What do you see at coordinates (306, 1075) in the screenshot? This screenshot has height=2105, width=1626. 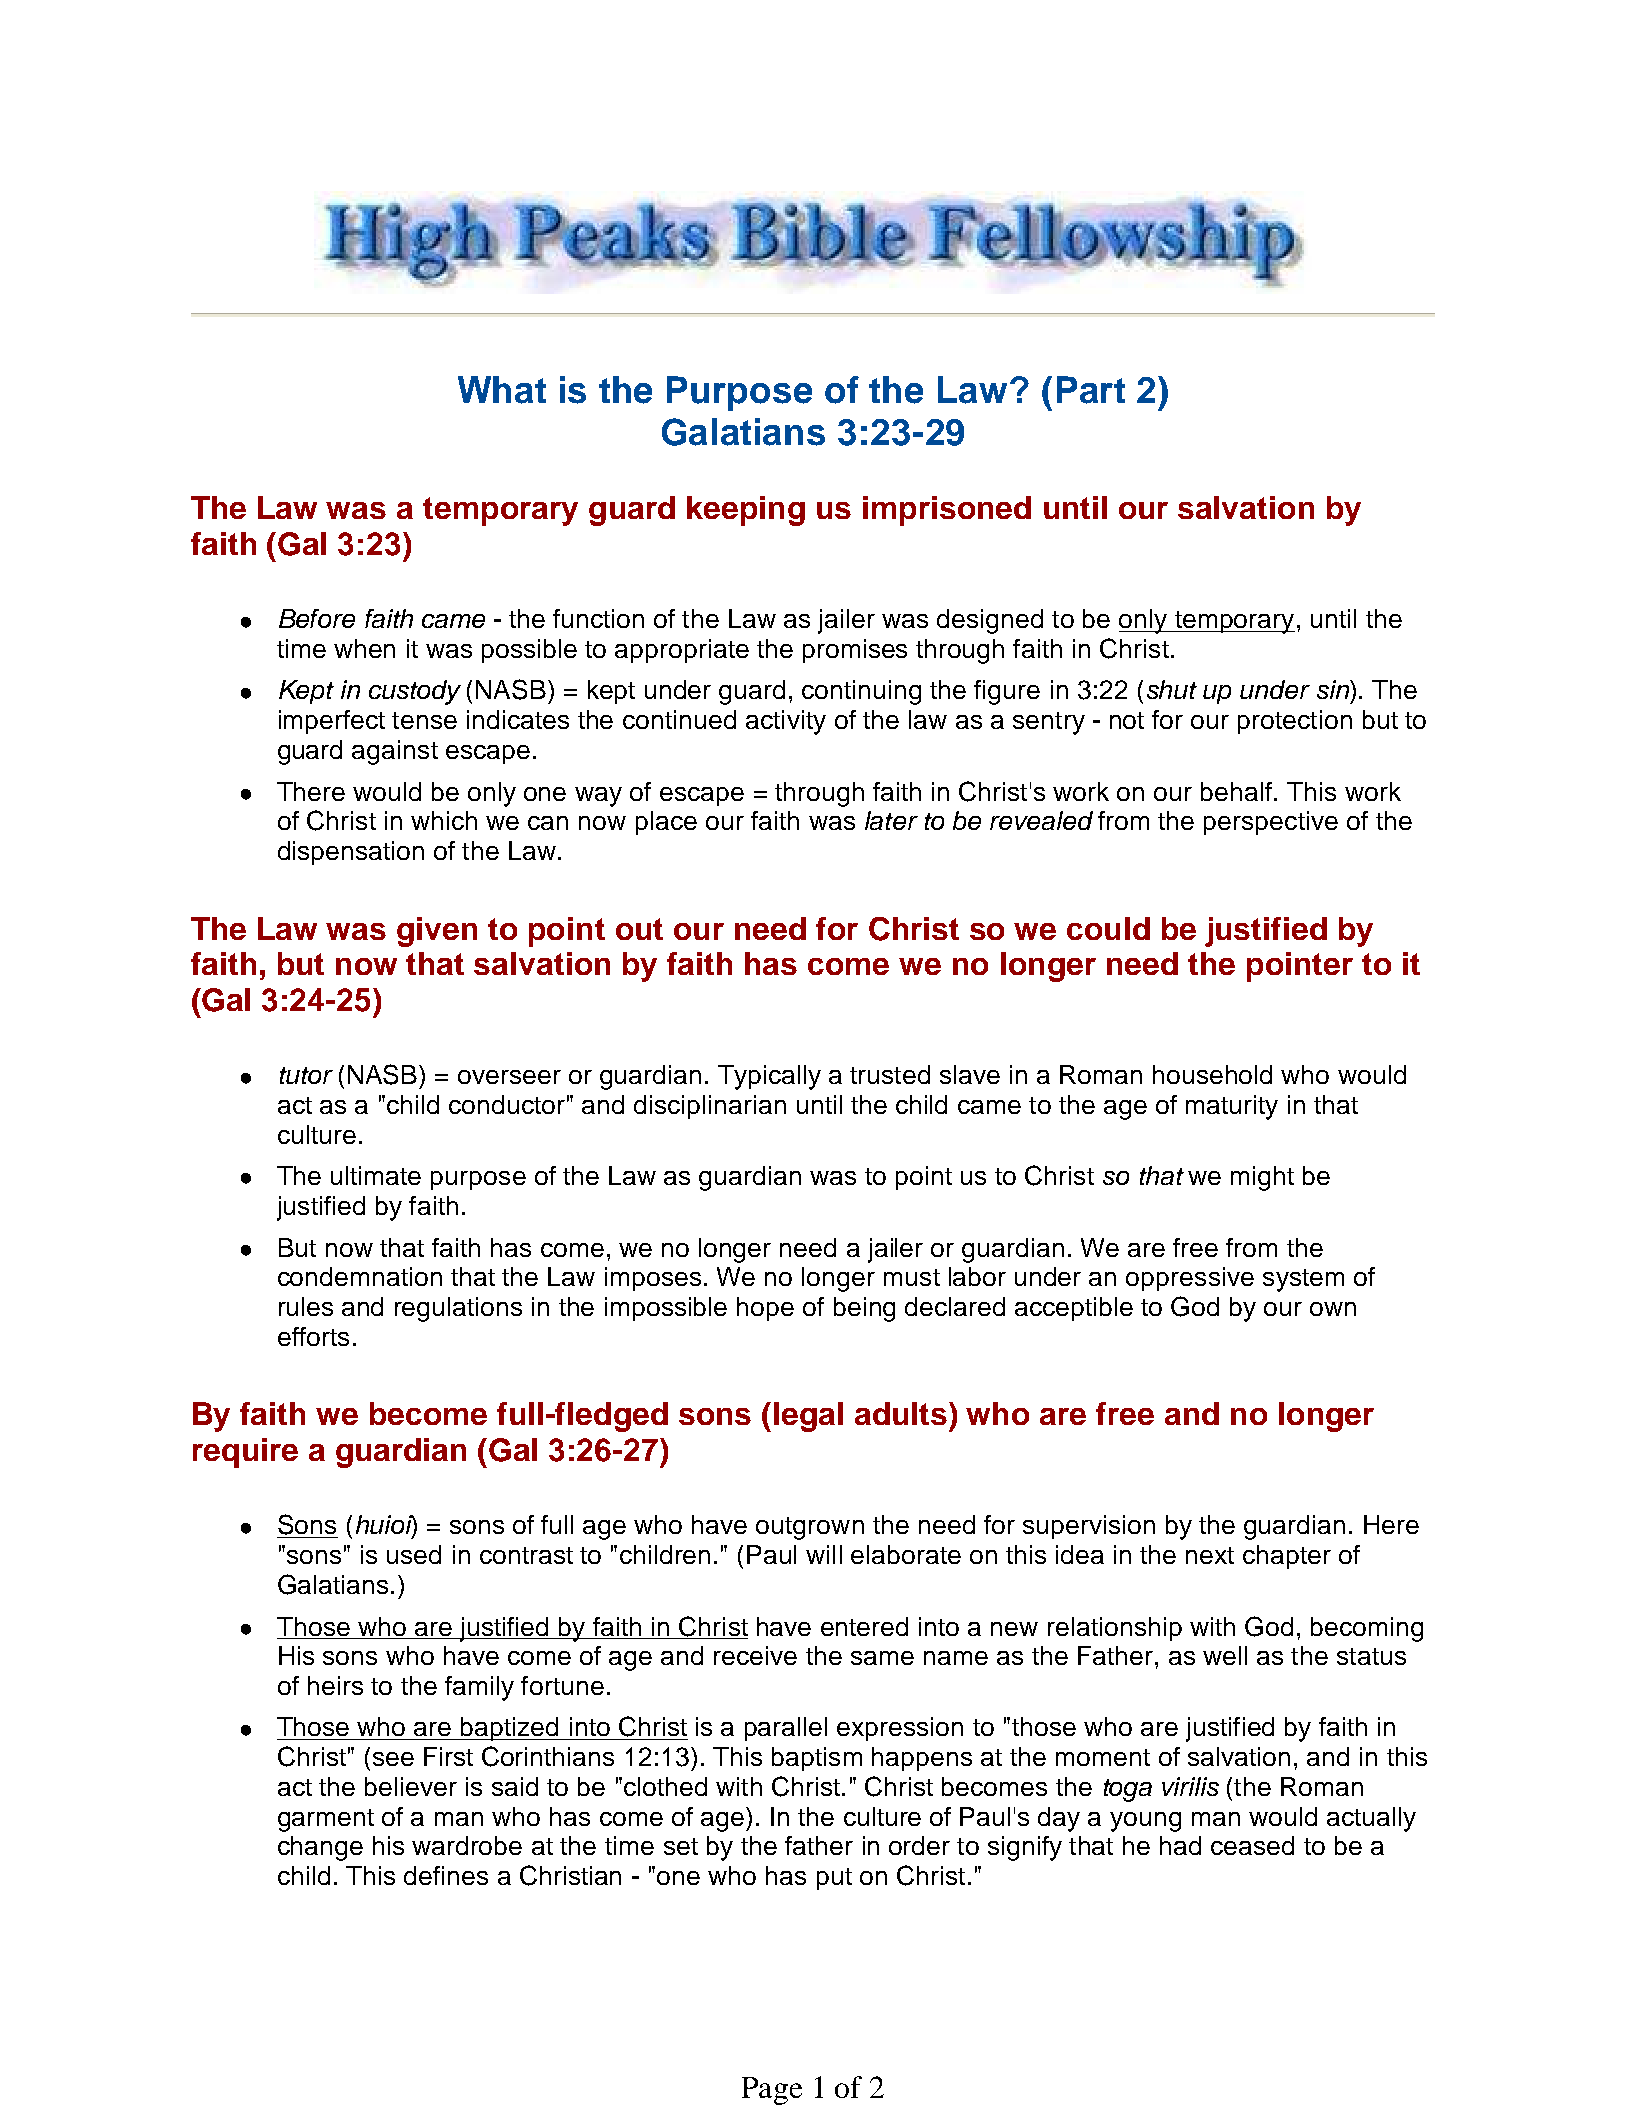 I see `tutor` at bounding box center [306, 1075].
